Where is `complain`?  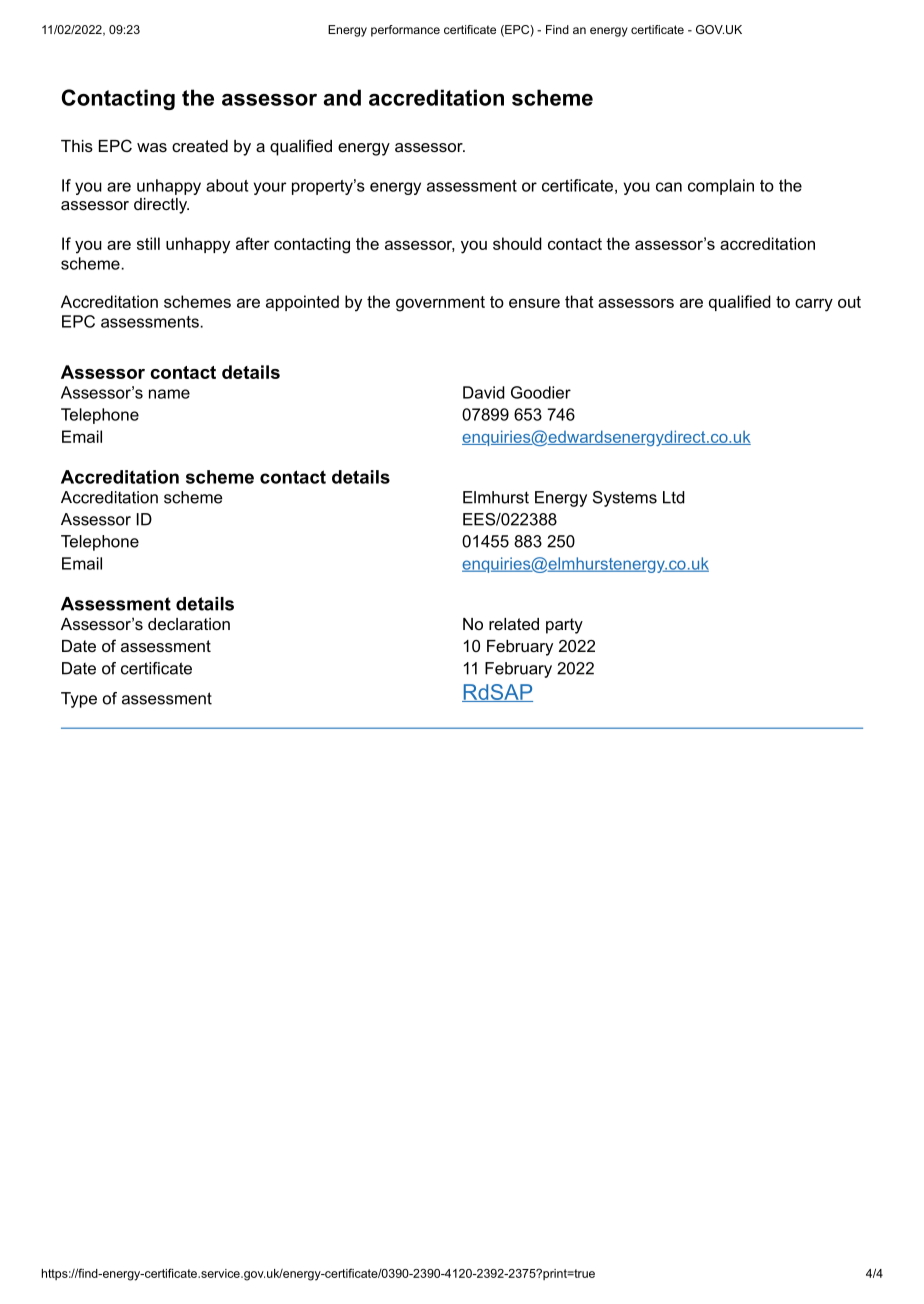
complain is located at coordinates (721, 187).
